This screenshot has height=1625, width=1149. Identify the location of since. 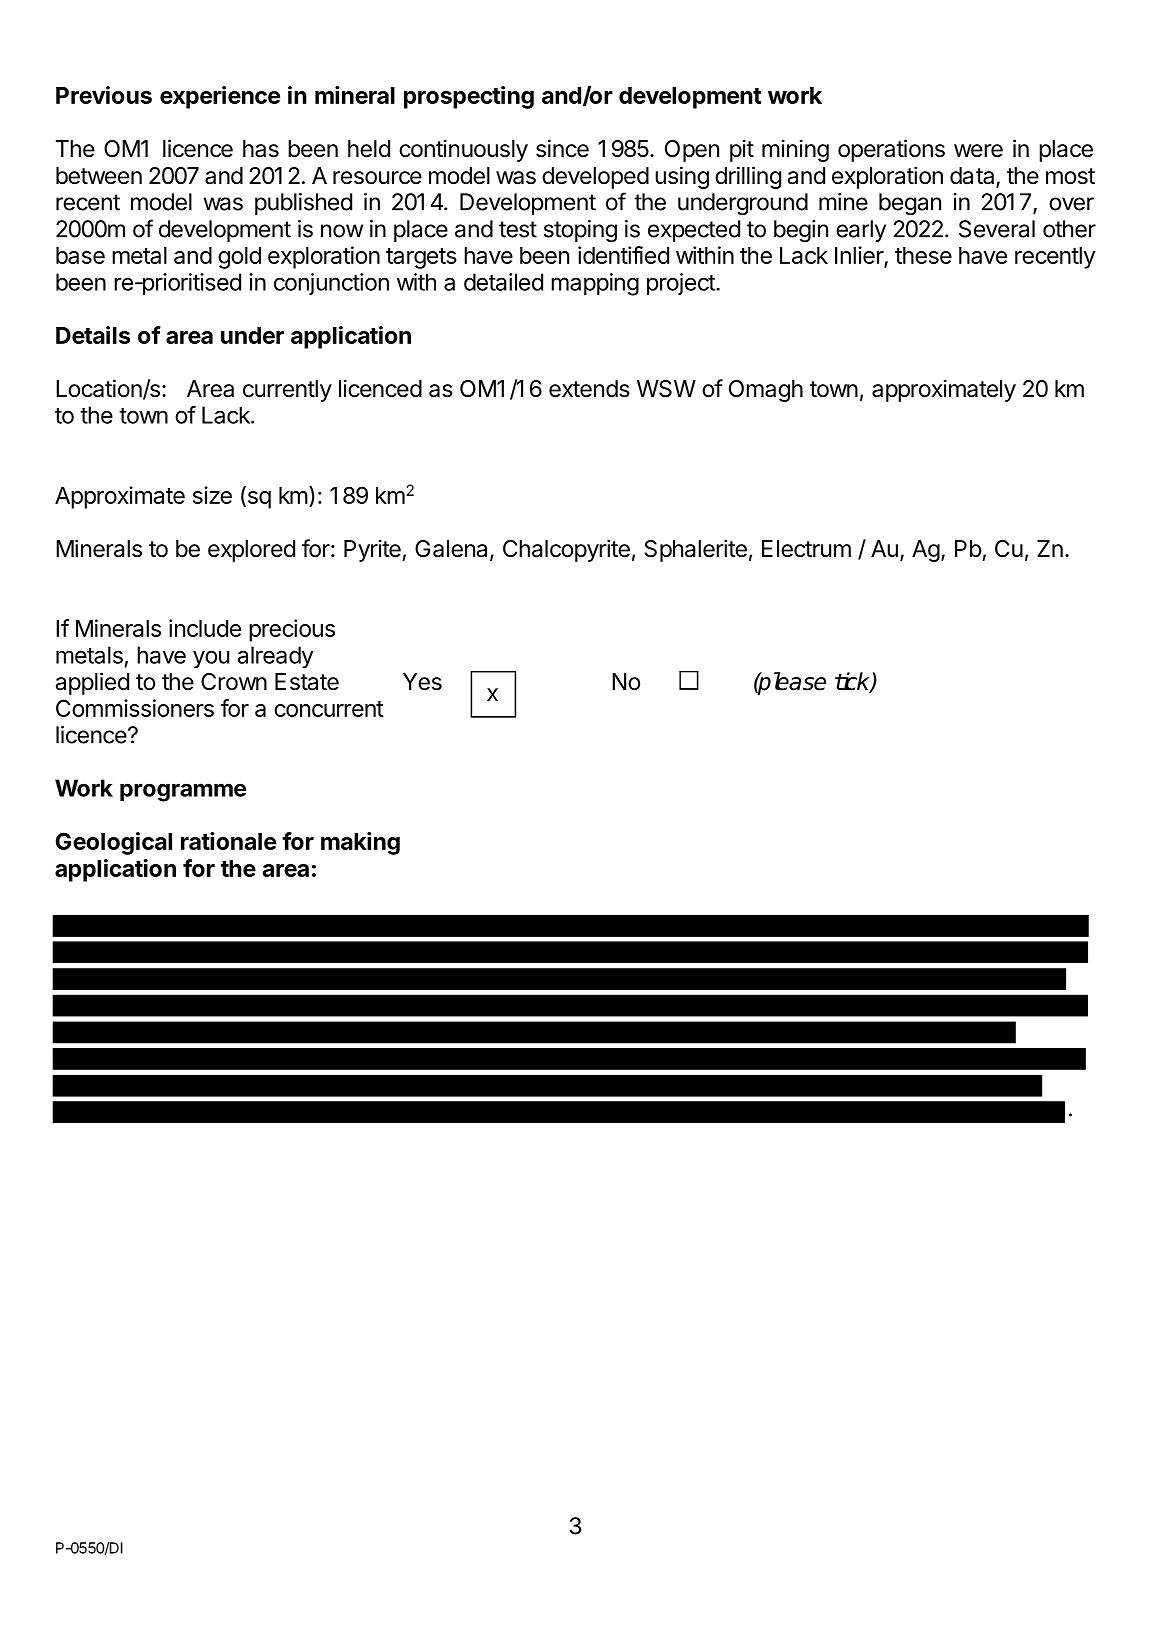
(562, 148).
